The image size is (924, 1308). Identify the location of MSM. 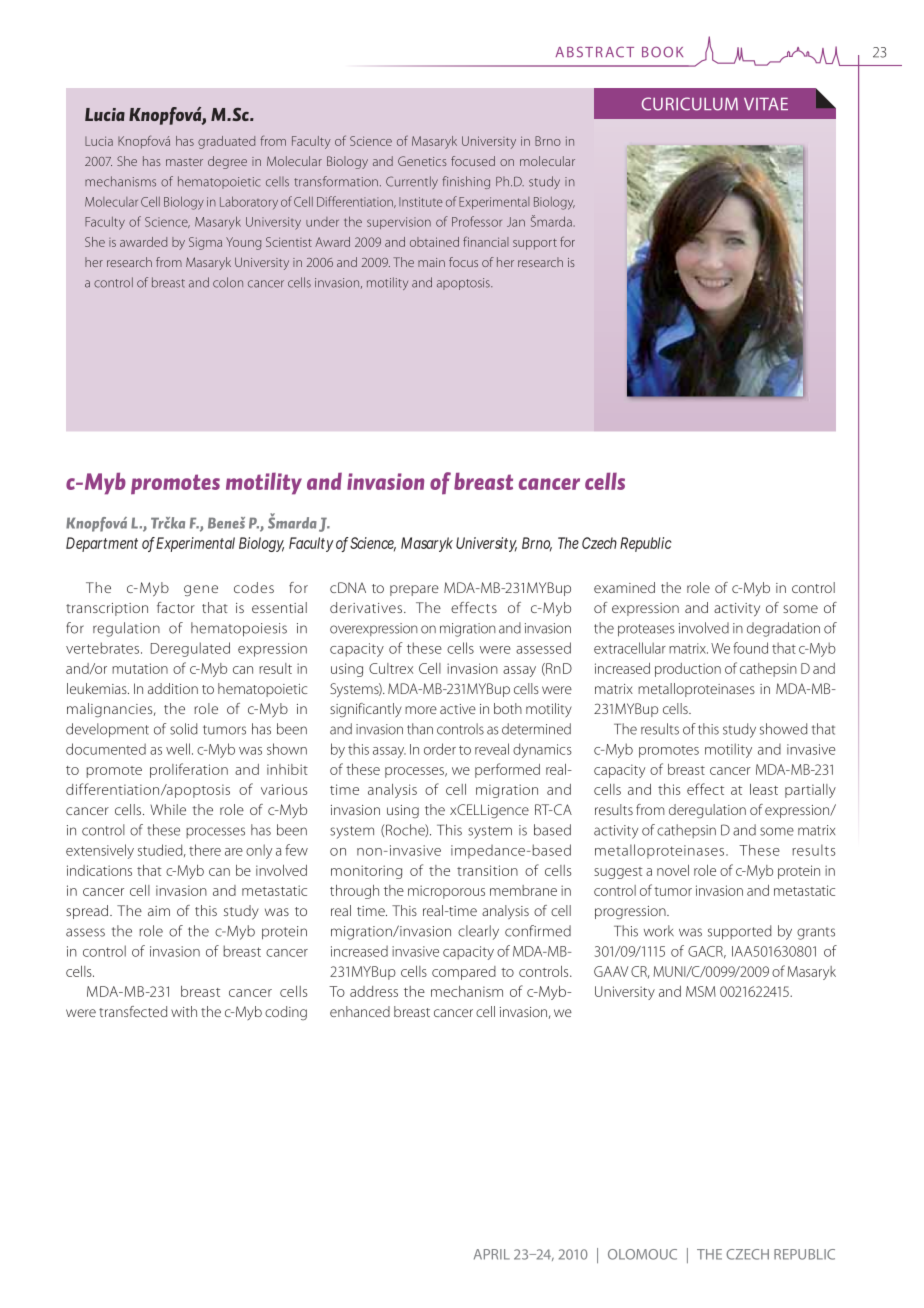
(701, 991).
